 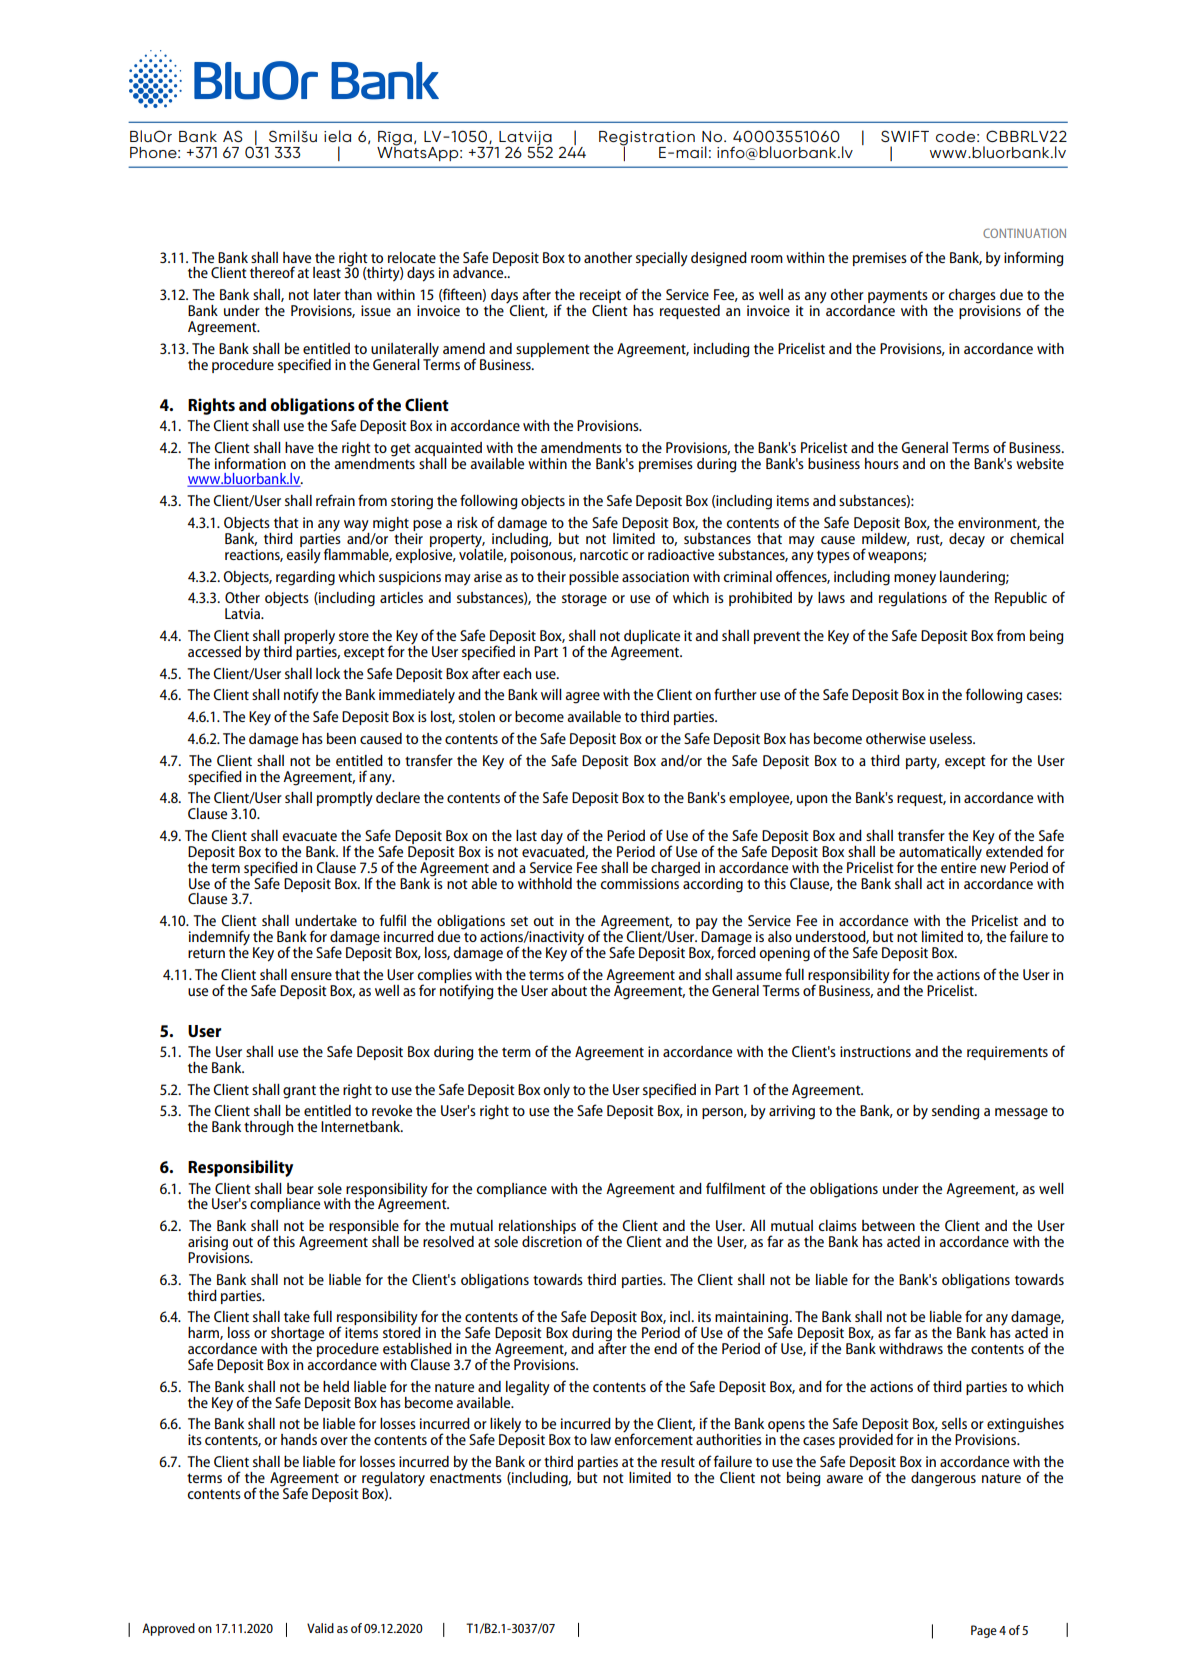 What do you see at coordinates (959, 866) in the screenshot?
I see `entire` at bounding box center [959, 866].
